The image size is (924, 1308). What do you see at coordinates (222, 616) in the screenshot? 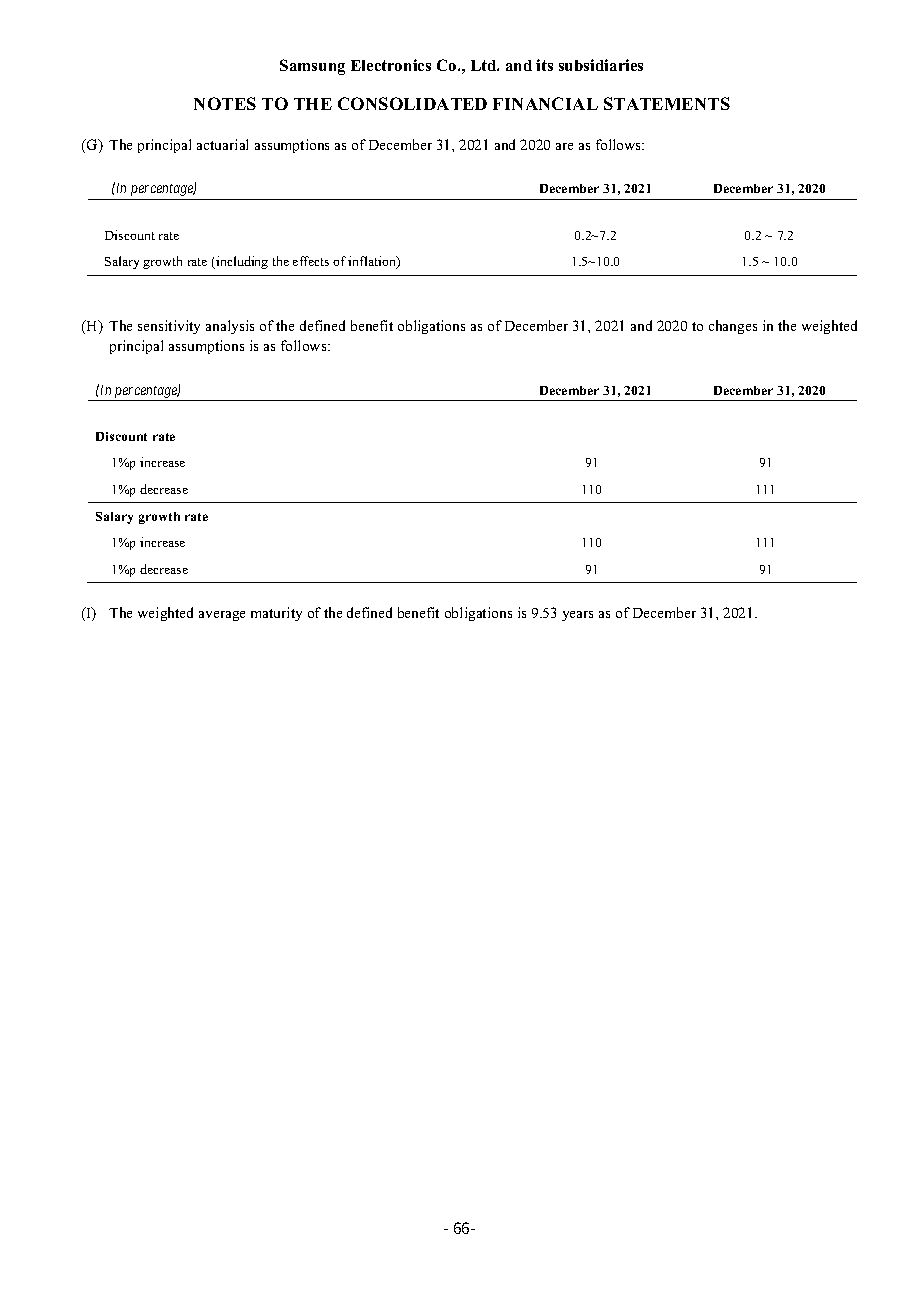
I see `average` at bounding box center [222, 616].
